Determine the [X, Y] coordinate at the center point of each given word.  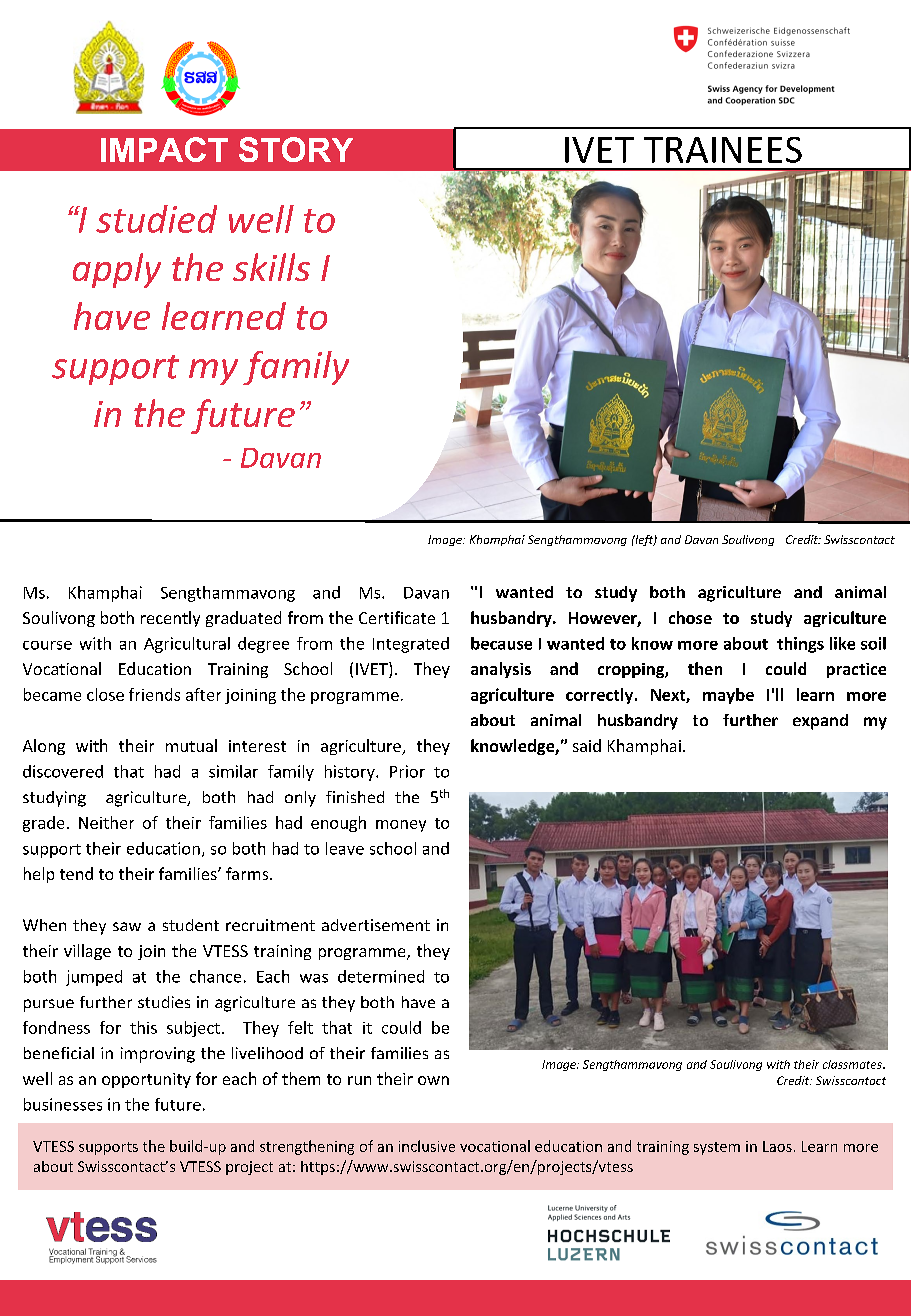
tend [76, 873]
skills [271, 267]
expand [820, 722]
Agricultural [187, 645]
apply [117, 270]
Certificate [397, 617]
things [800, 645]
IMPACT [164, 149]
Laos [777, 1146]
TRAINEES [723, 150]
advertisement [376, 925]
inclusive [427, 1146]
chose [690, 617]
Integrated [411, 645]
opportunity [146, 1080]
